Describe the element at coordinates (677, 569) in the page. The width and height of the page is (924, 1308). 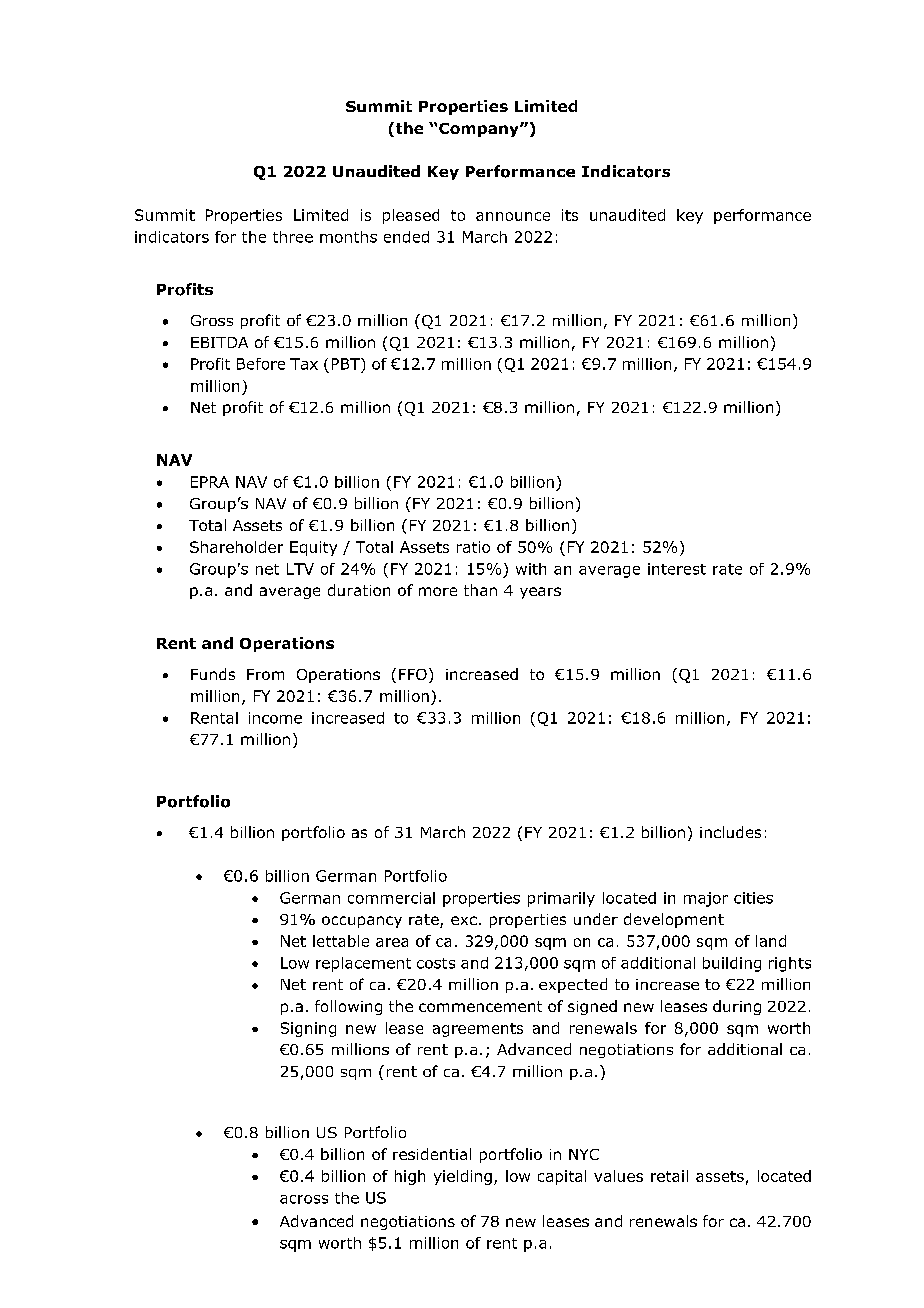
I see `interest` at that location.
